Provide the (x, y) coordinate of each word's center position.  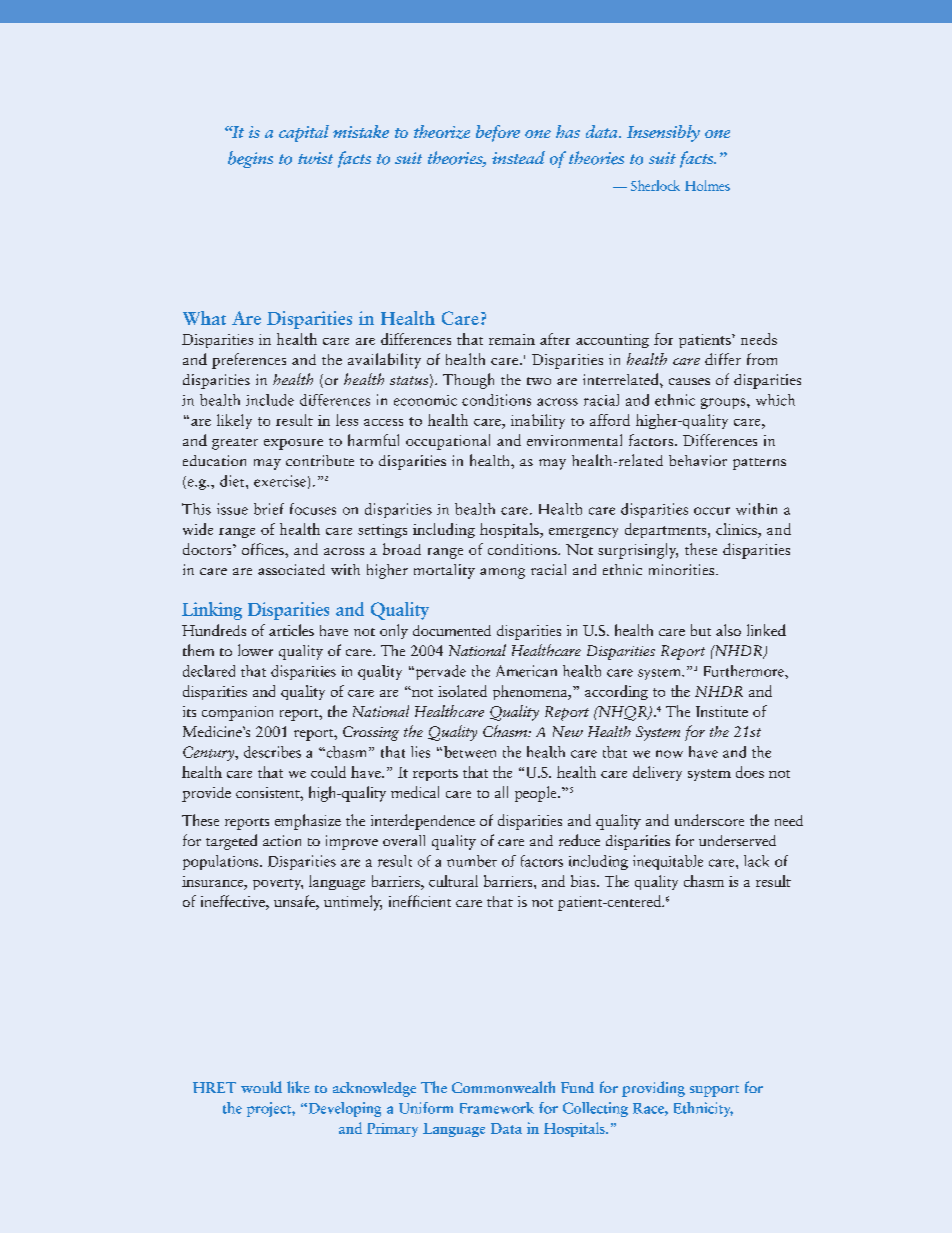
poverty (278, 884)
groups (724, 403)
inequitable (668, 862)
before (498, 133)
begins (250, 159)
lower (255, 650)
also (728, 630)
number (472, 861)
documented (452, 630)
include (270, 400)
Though (468, 381)
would (261, 1087)
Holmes (707, 185)
